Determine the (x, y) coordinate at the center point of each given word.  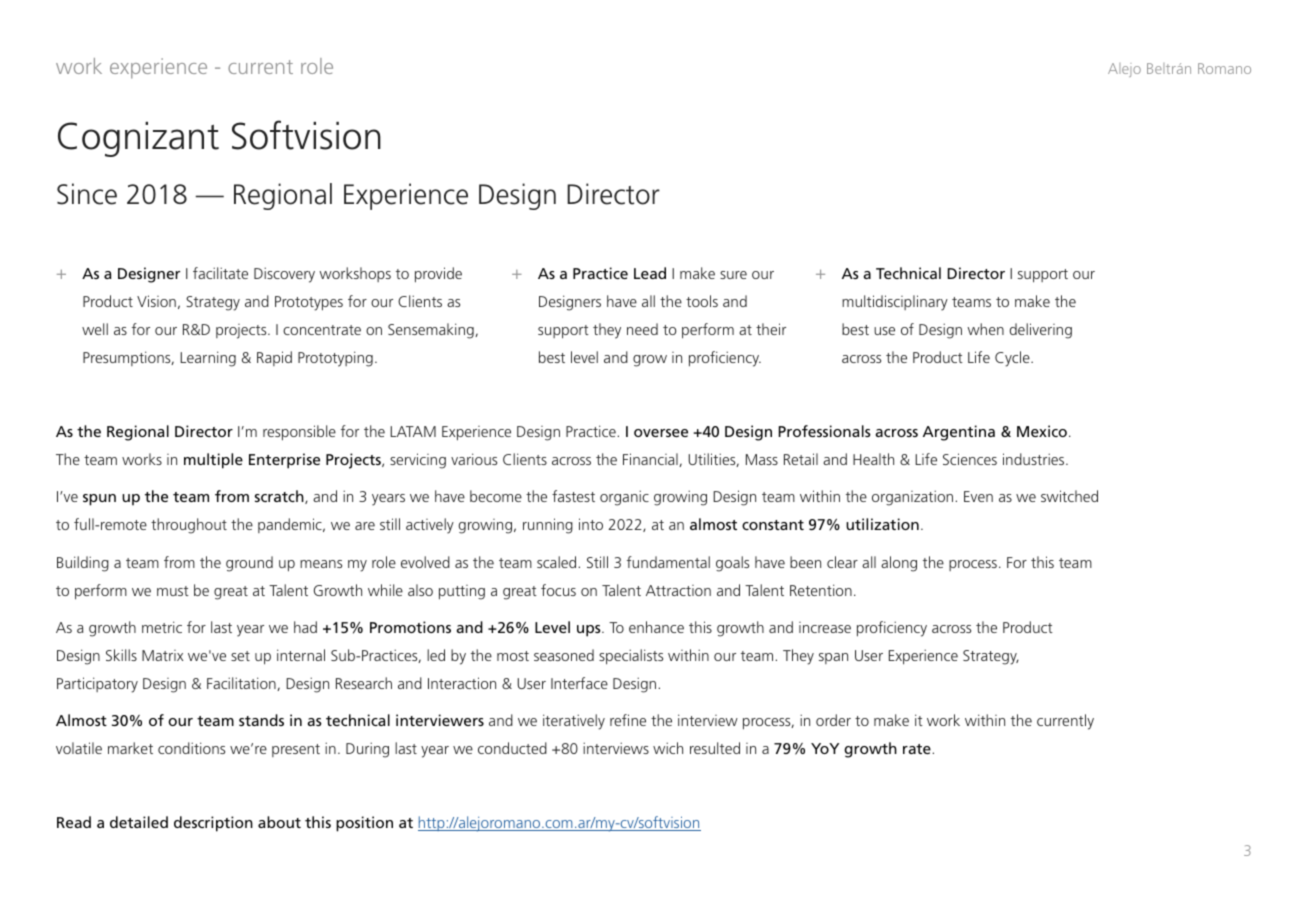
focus (558, 590)
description (213, 824)
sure (733, 275)
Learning (208, 359)
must (173, 591)
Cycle (1013, 359)
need (642, 329)
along (899, 564)
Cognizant (138, 139)
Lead (650, 273)
